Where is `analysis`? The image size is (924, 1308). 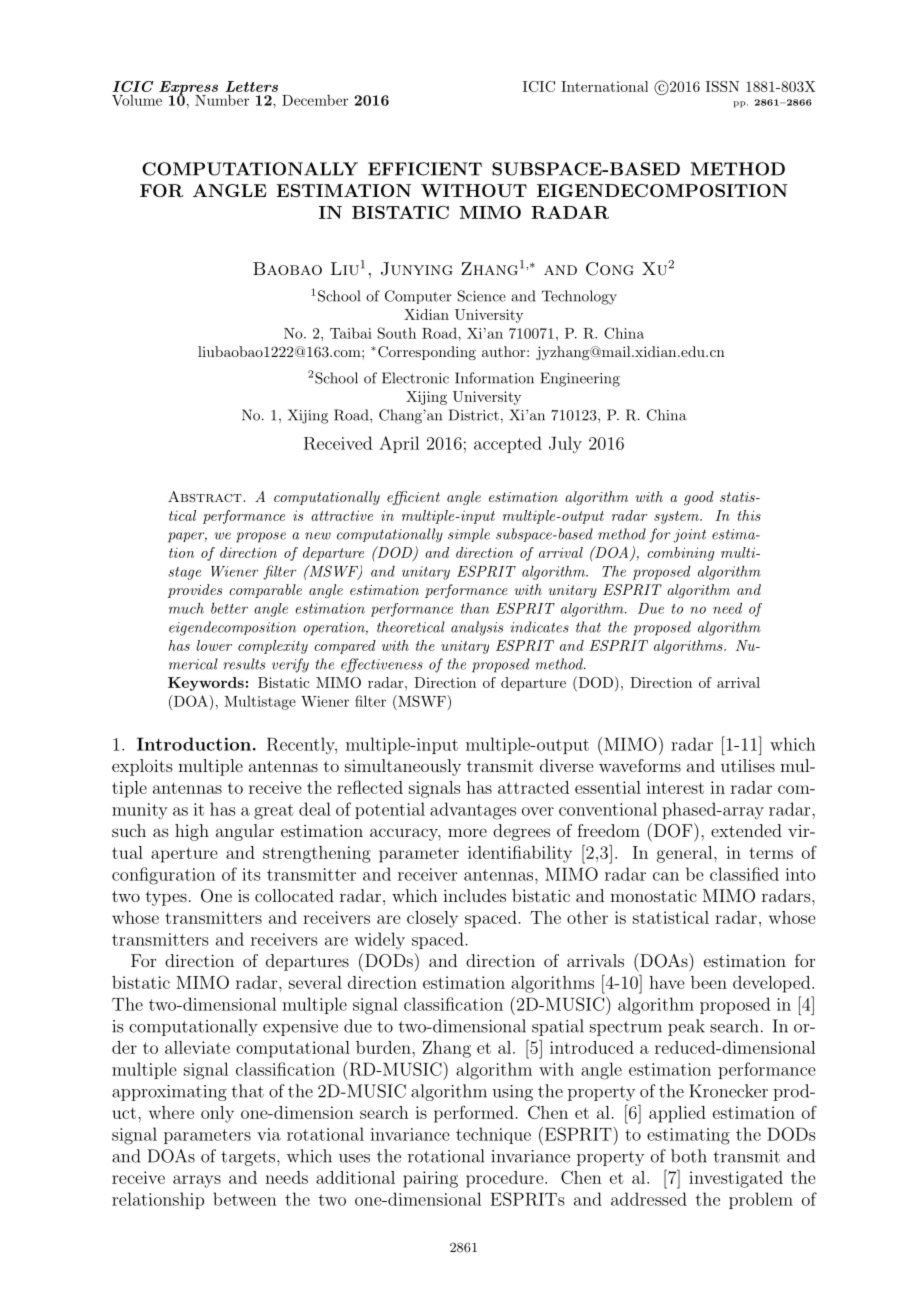
analysis is located at coordinates (477, 628).
